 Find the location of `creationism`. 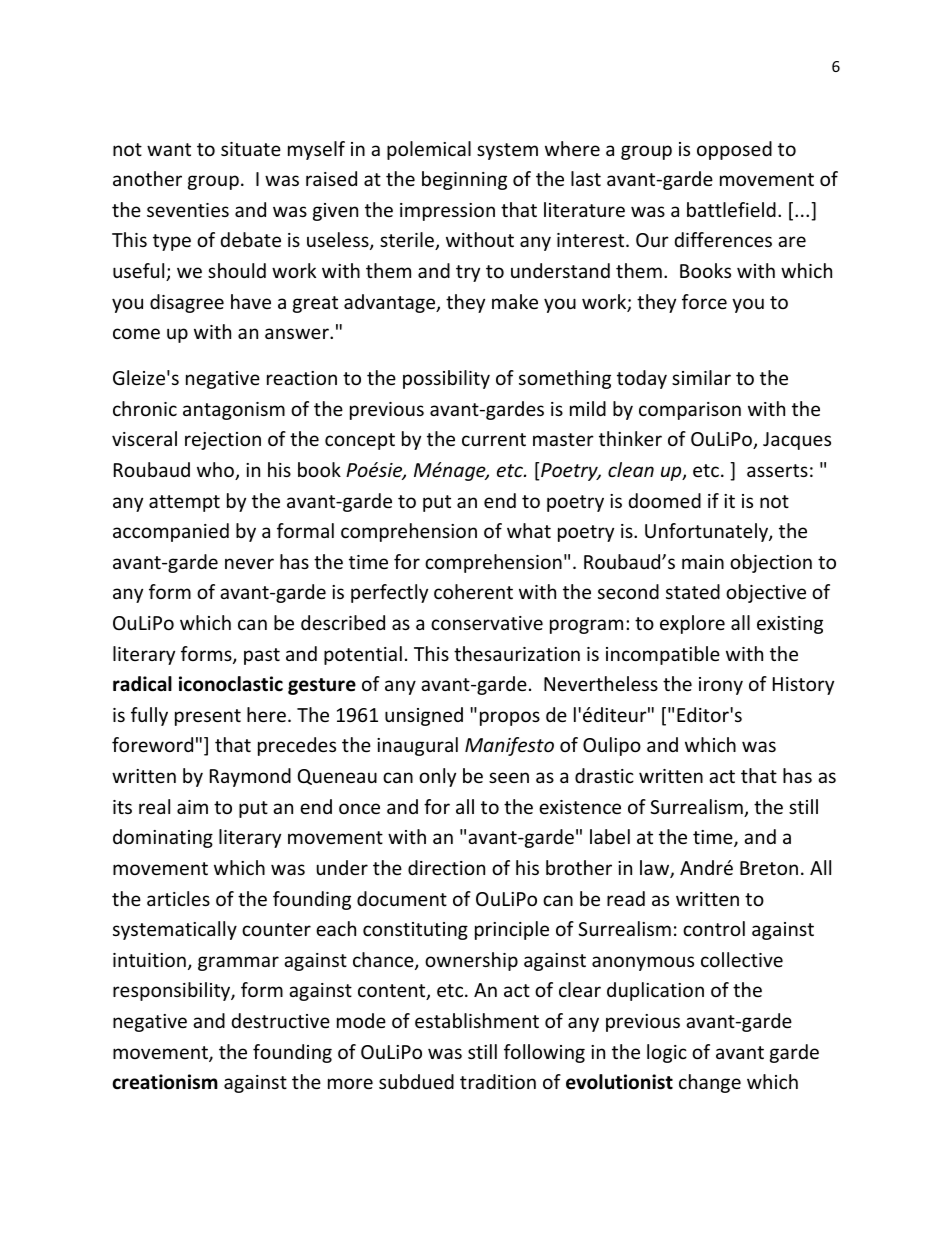

creationism is located at coordinates (165, 1082).
